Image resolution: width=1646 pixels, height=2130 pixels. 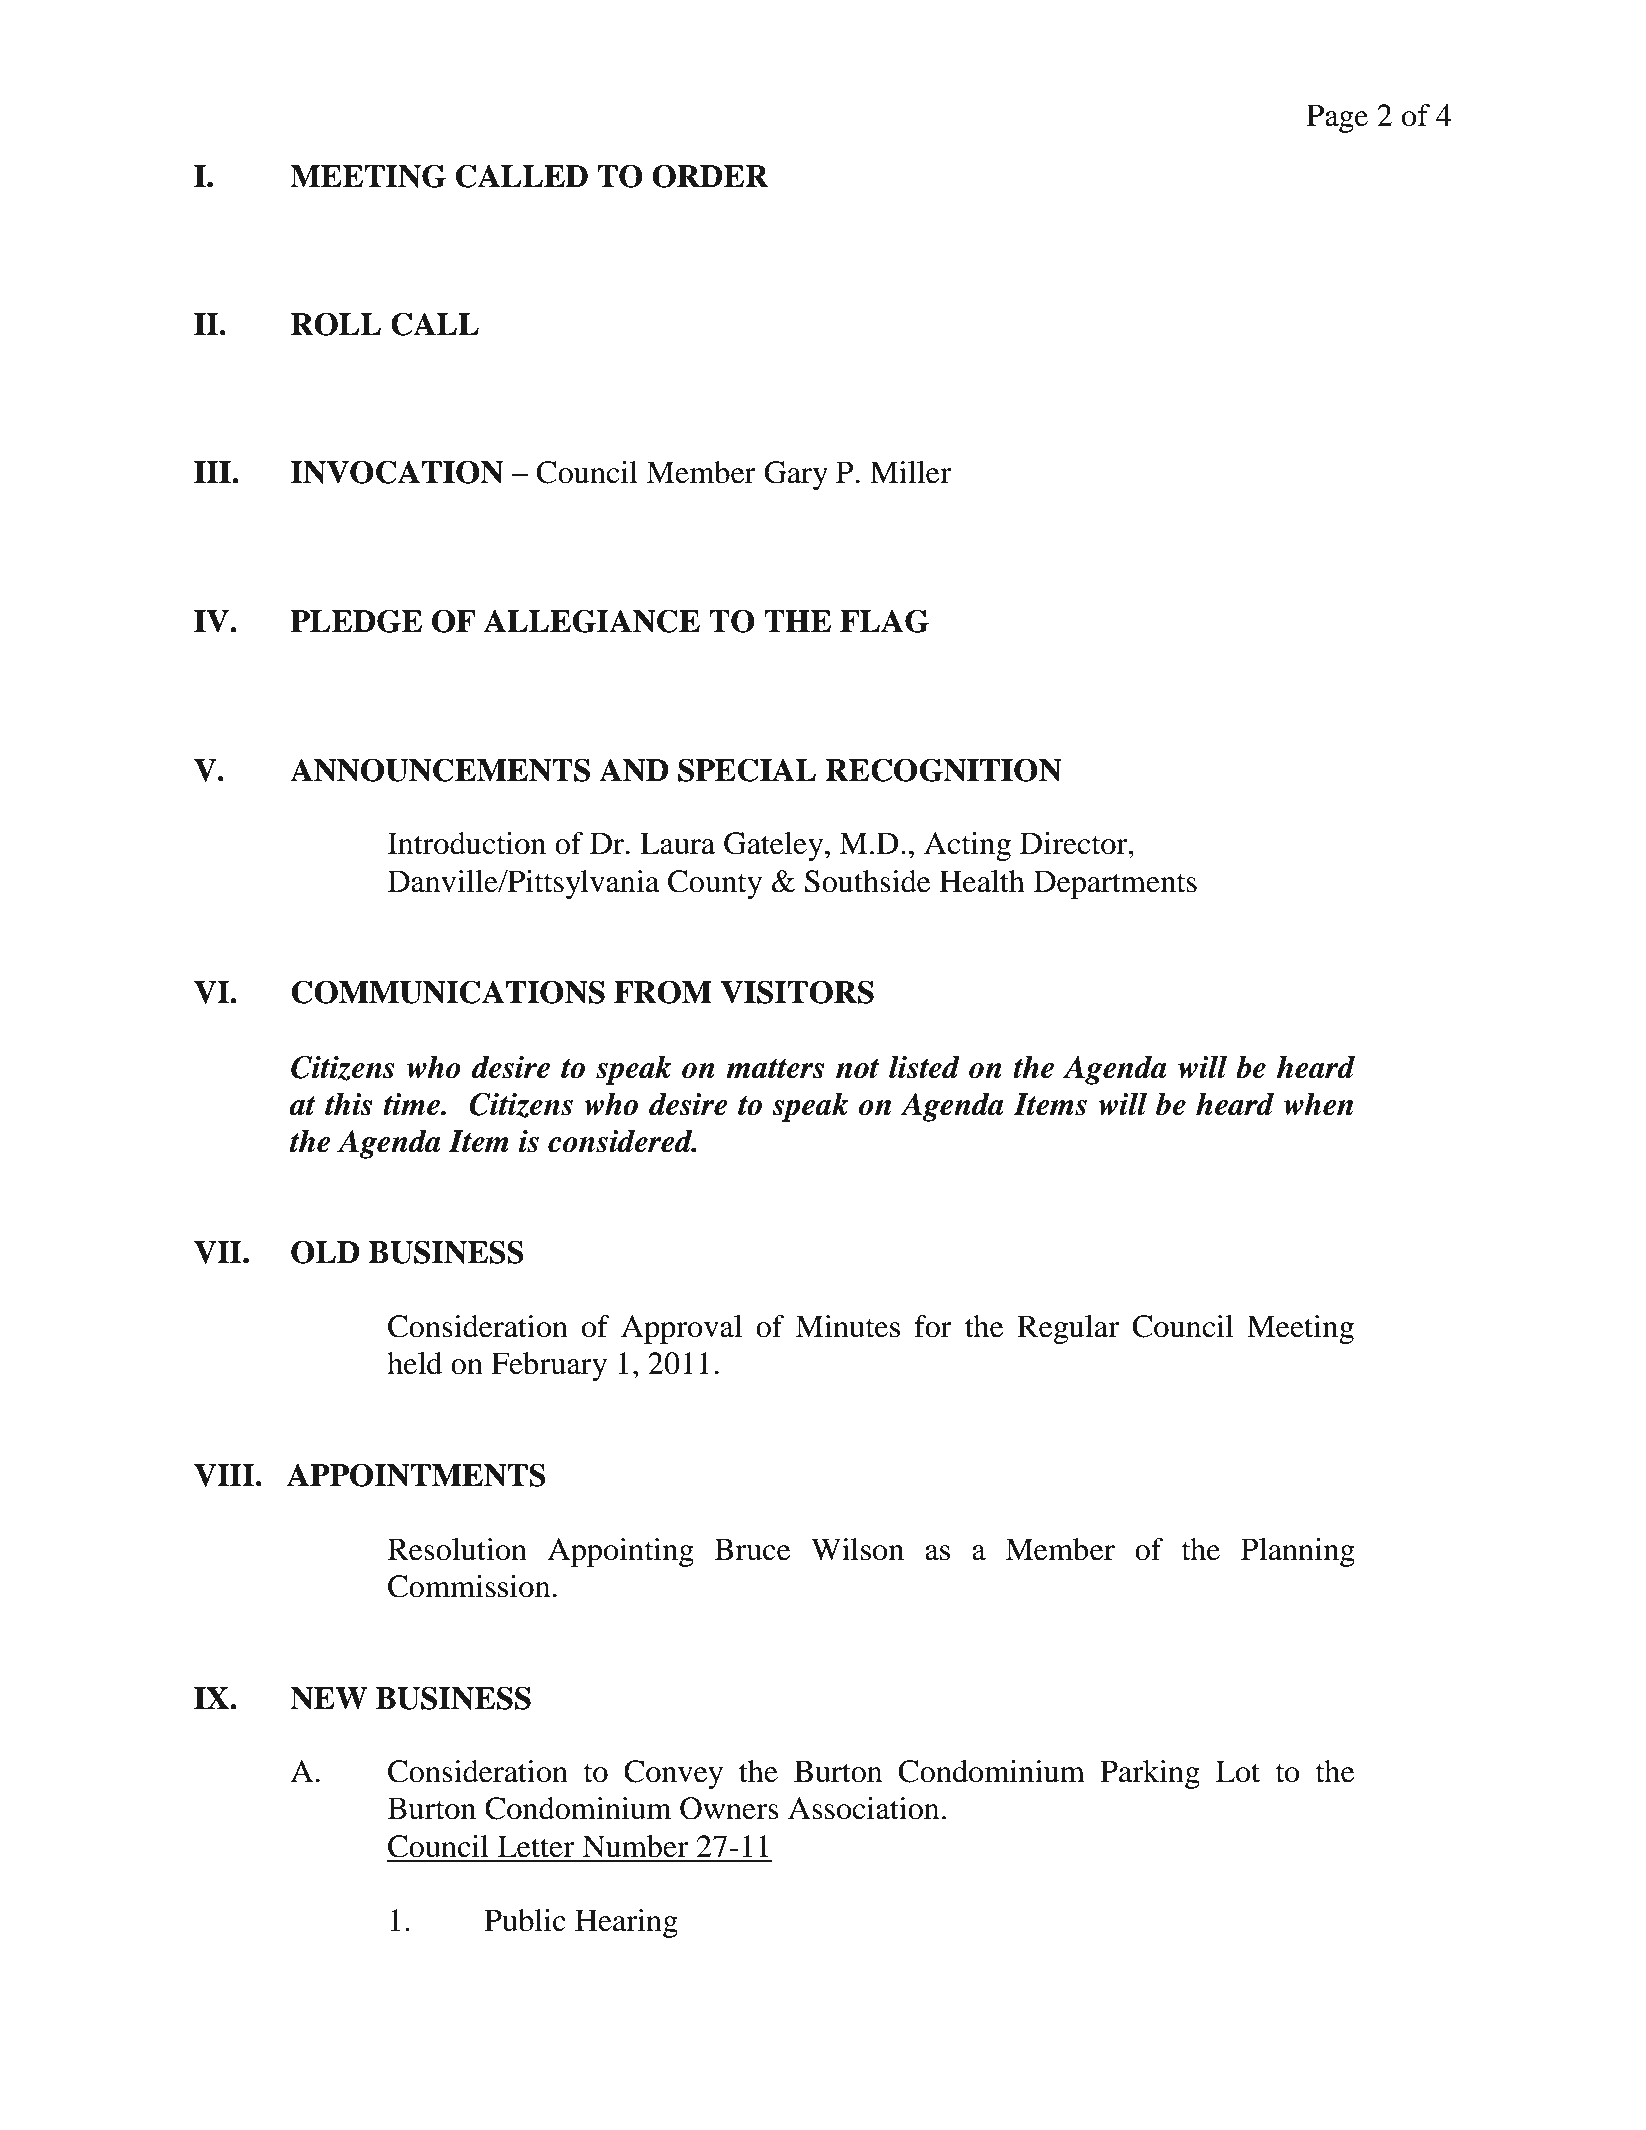 What do you see at coordinates (448, 992) in the screenshot?
I see `COMMUNICATIONS` at bounding box center [448, 992].
